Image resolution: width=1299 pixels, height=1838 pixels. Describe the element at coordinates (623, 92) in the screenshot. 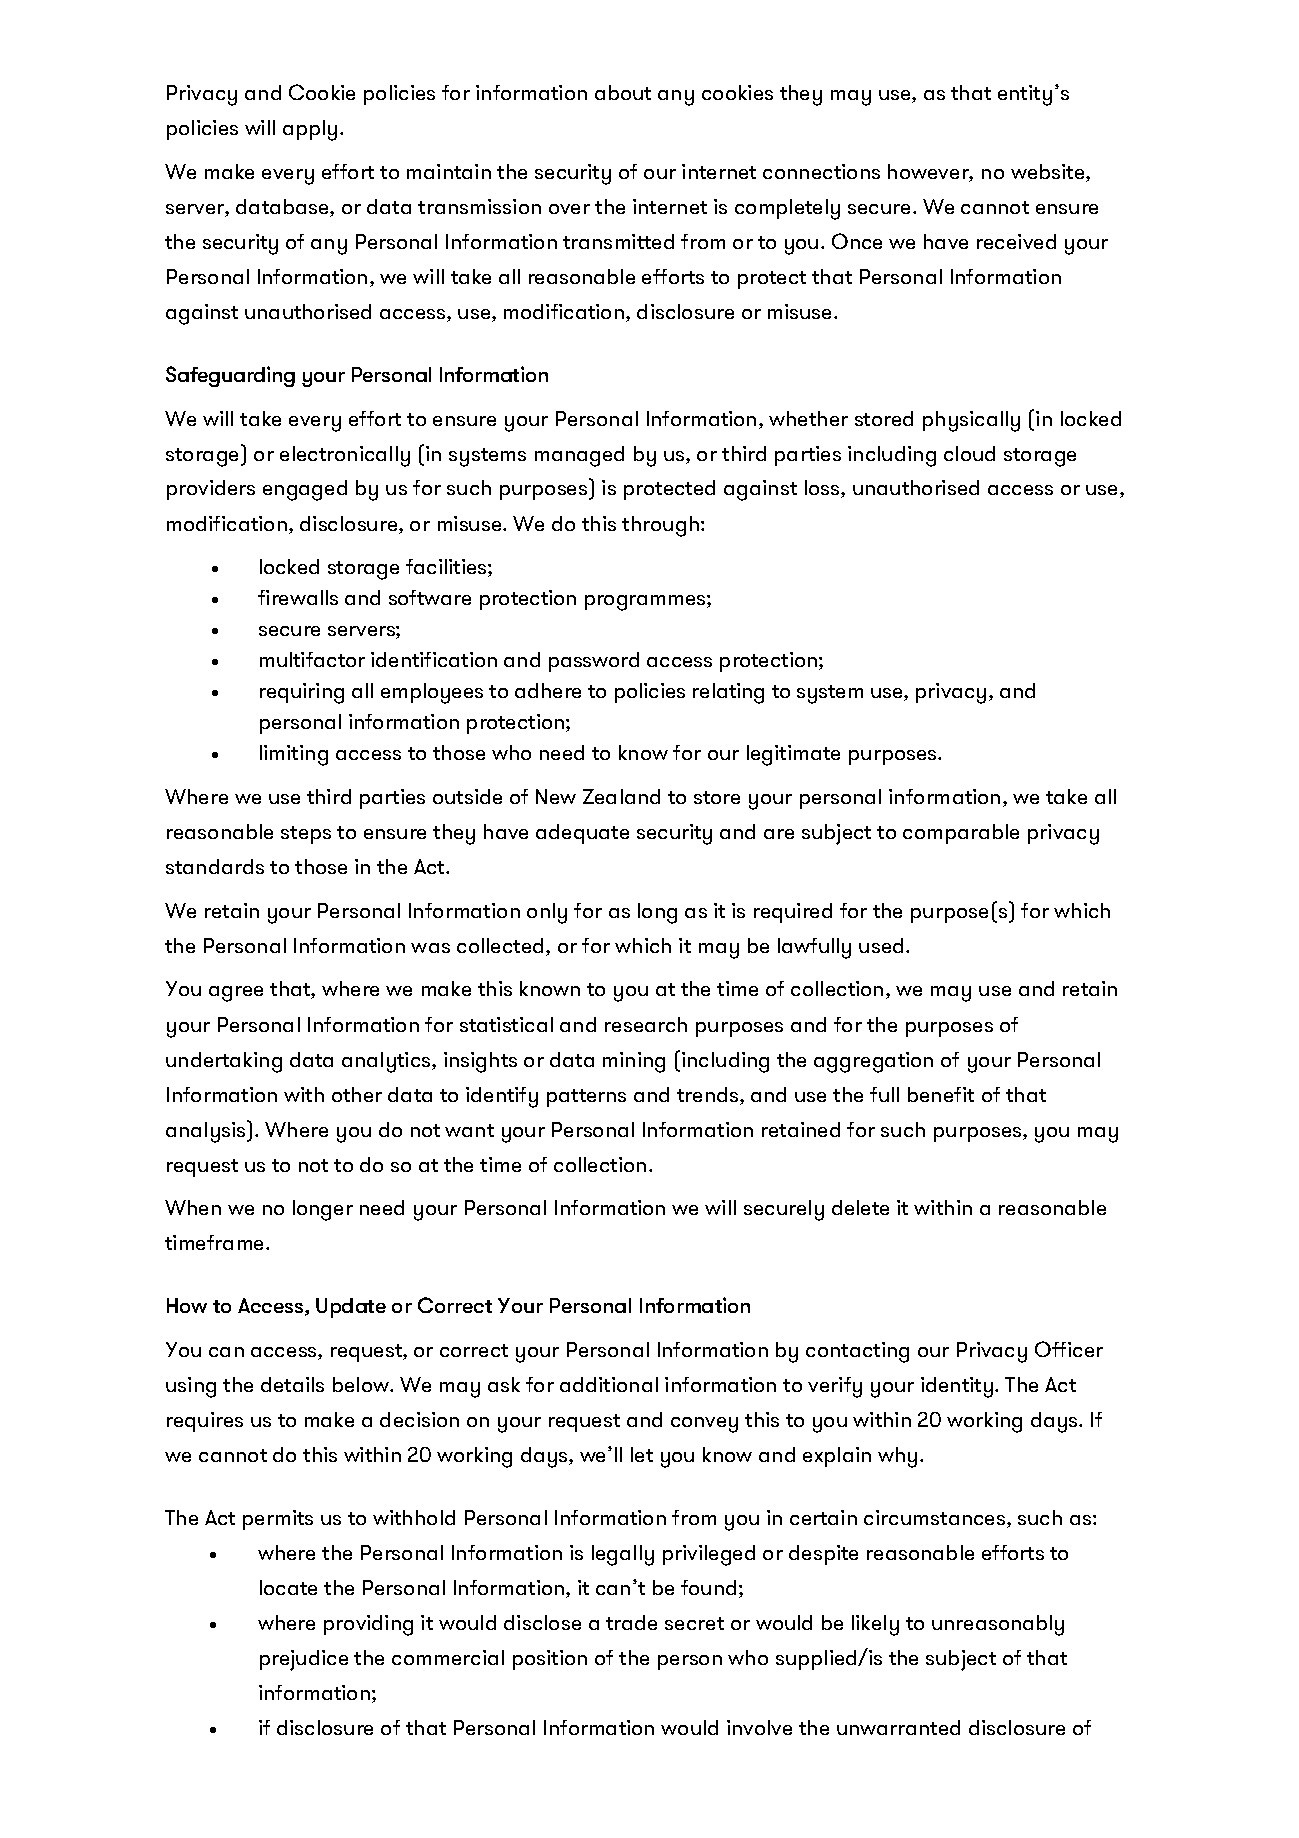

I see `about` at that location.
